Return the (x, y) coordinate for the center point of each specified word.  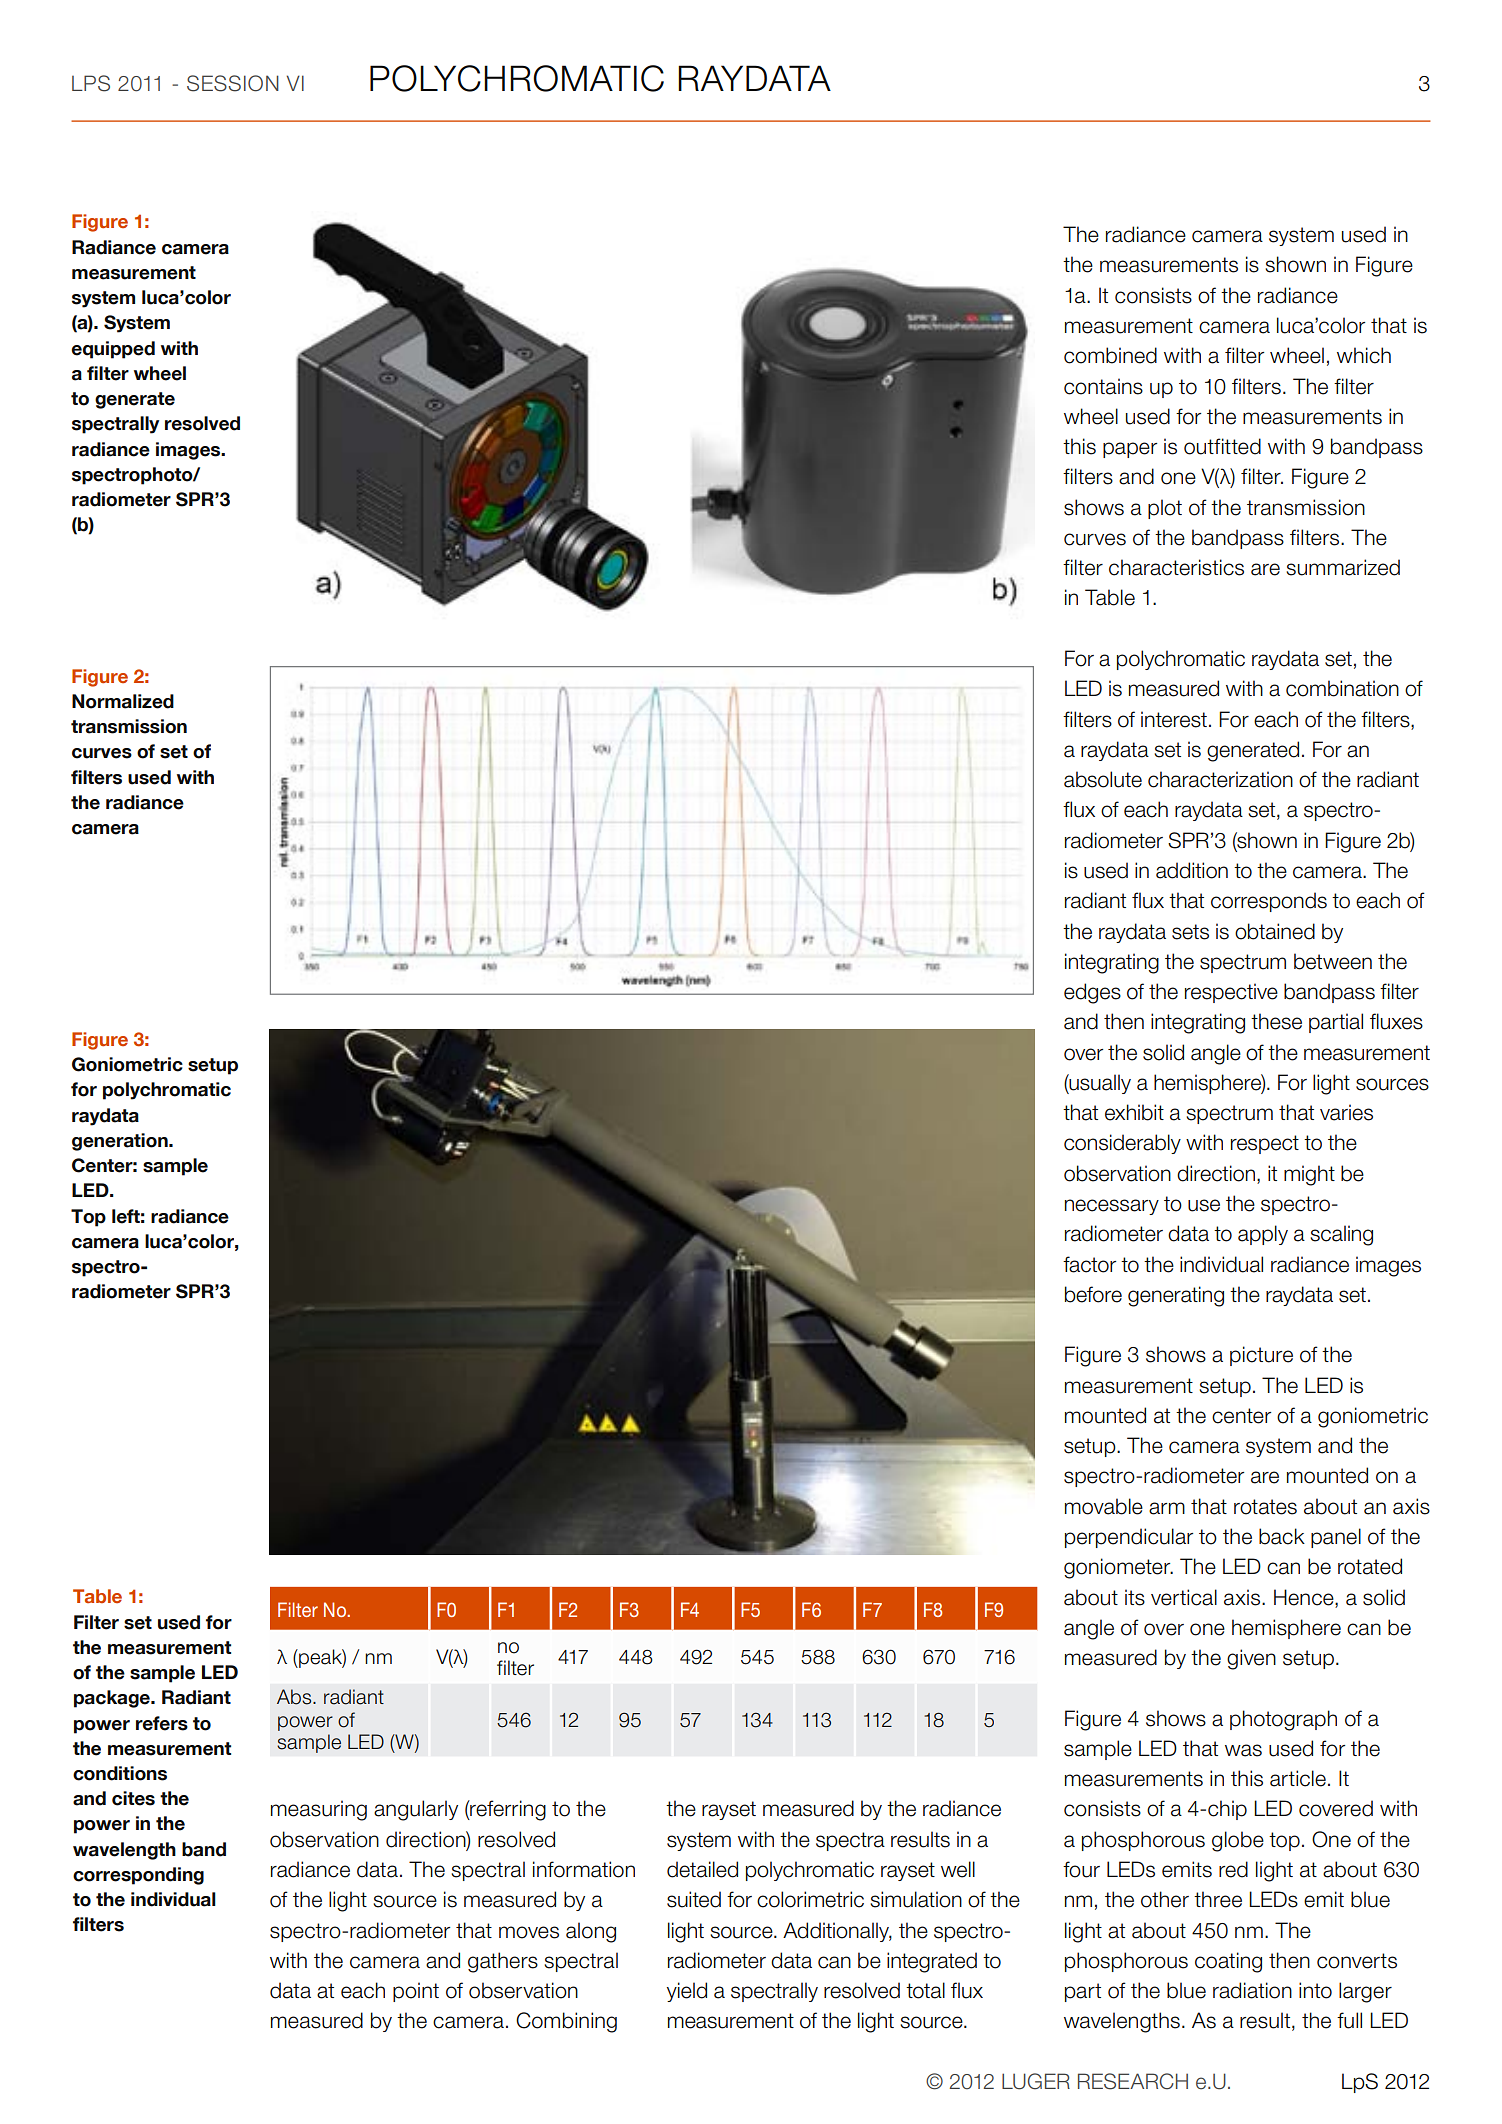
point (416, 1992)
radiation (1252, 1990)
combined (1110, 355)
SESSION (233, 83)
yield (687, 1992)
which (1364, 355)
